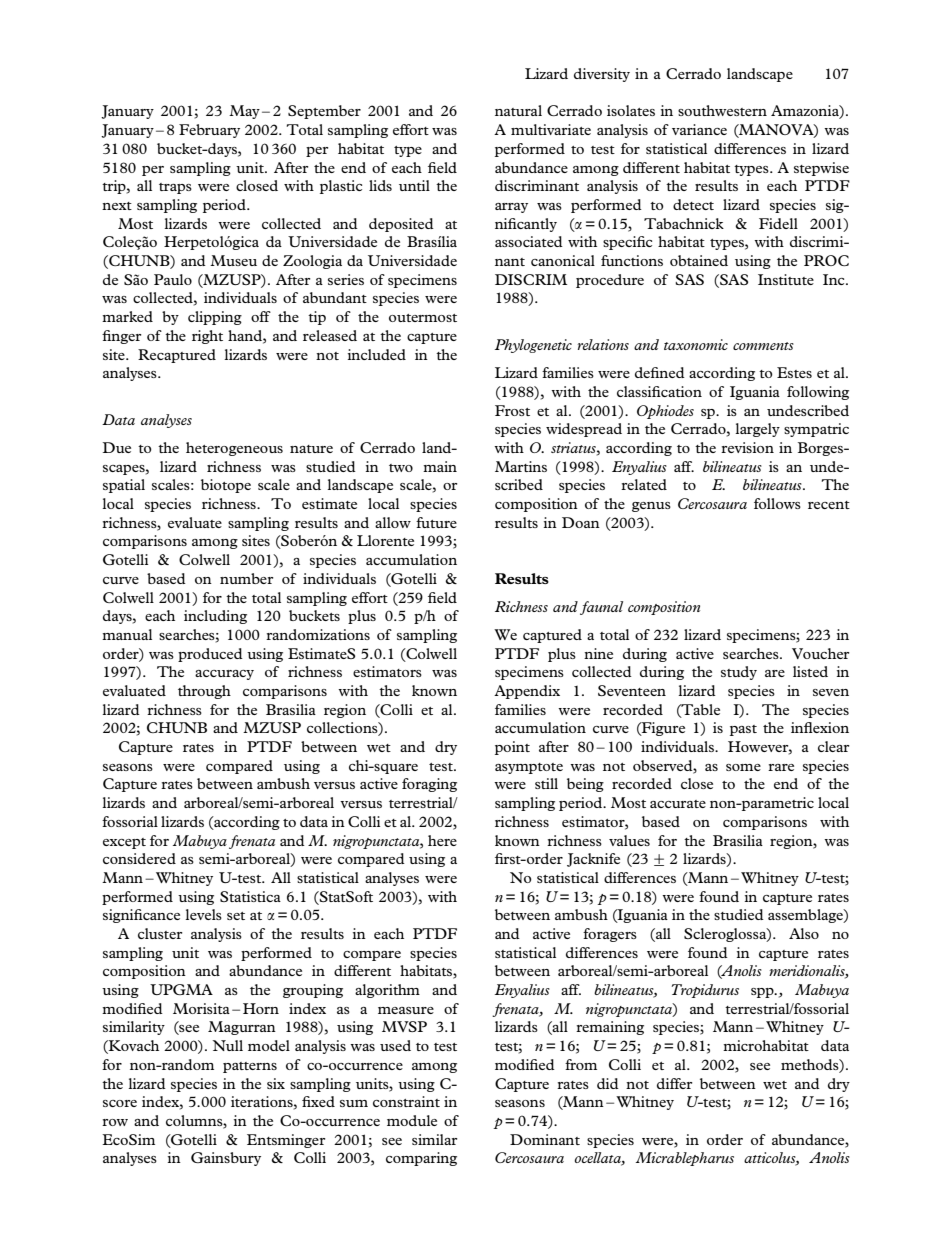 The width and height of the screenshot is (952, 1241). Describe the element at coordinates (722, 110) in the screenshot. I see `southwestern` at that location.
